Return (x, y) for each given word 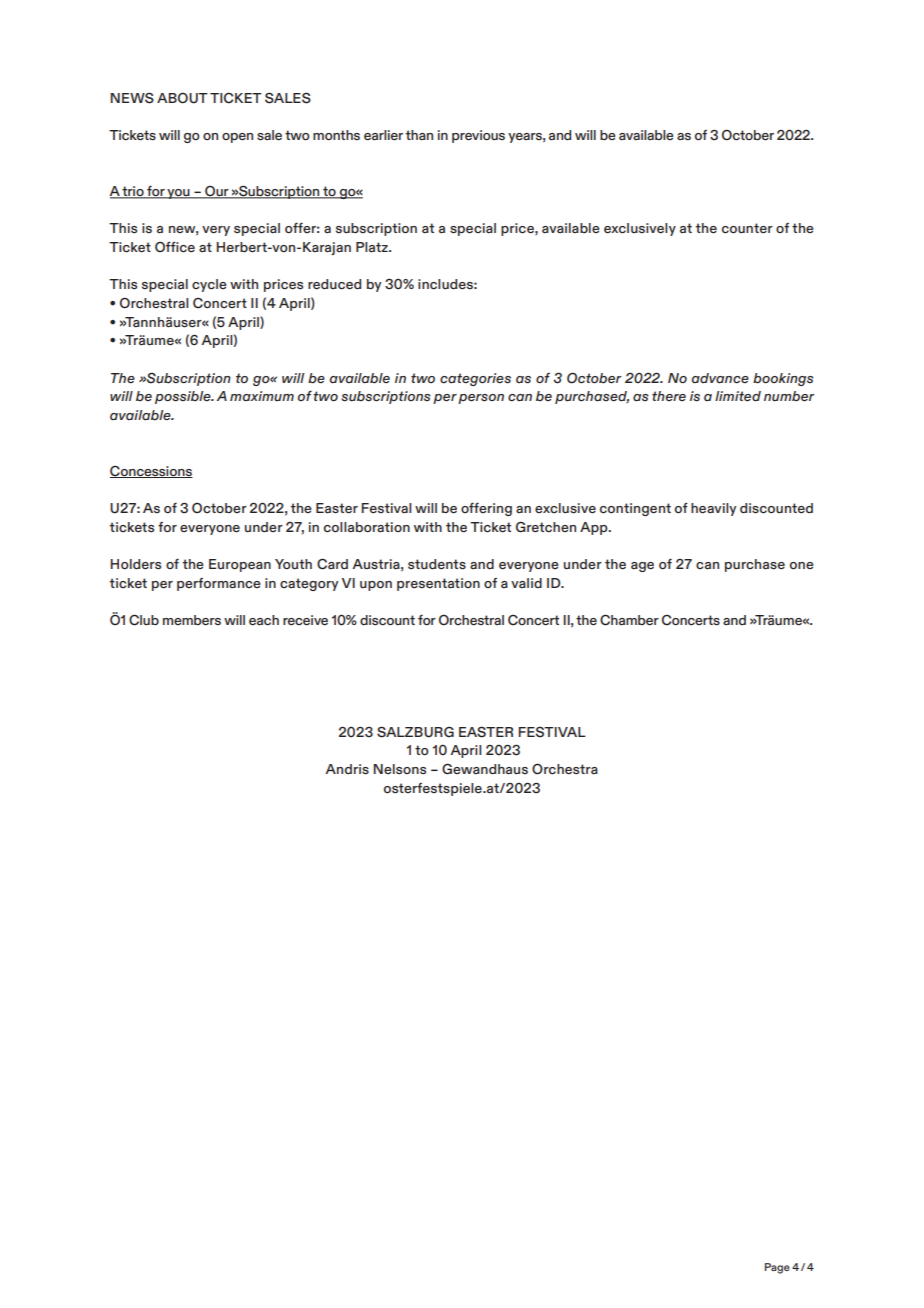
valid (526, 583)
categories (475, 379)
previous (478, 136)
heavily (713, 509)
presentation (438, 584)
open (237, 138)
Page (777, 1268)
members (192, 620)
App (595, 528)
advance (720, 378)
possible (184, 397)
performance (219, 584)
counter (747, 228)
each (264, 620)
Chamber (629, 620)
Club (144, 620)
